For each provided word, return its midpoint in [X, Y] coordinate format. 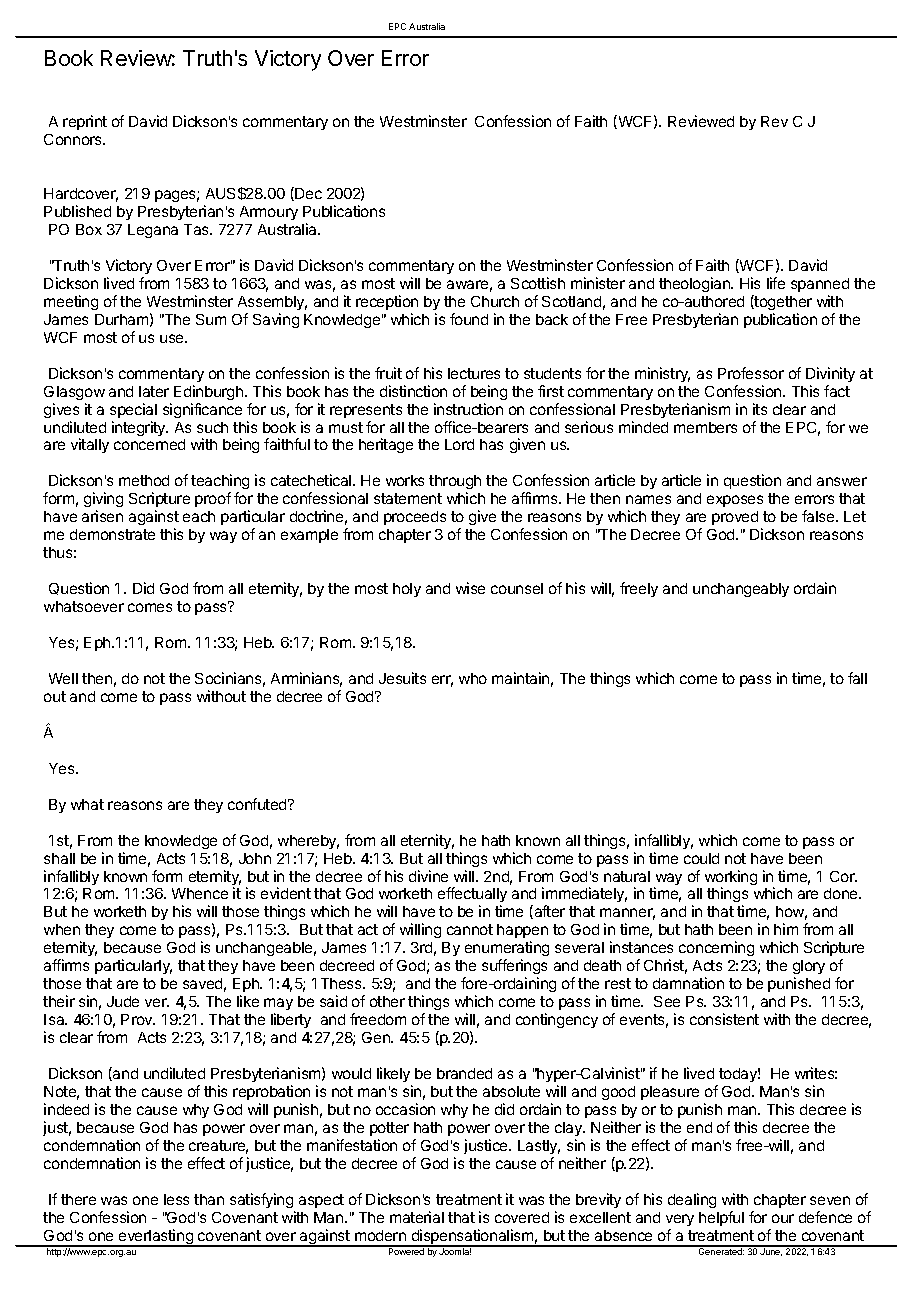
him [786, 929]
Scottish [538, 283]
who [473, 678]
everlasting [156, 1238]
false [819, 516]
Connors [74, 139]
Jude [123, 1001]
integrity [140, 428]
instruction [468, 409]
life [776, 283]
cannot [470, 929]
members [705, 427]
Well [63, 678]
